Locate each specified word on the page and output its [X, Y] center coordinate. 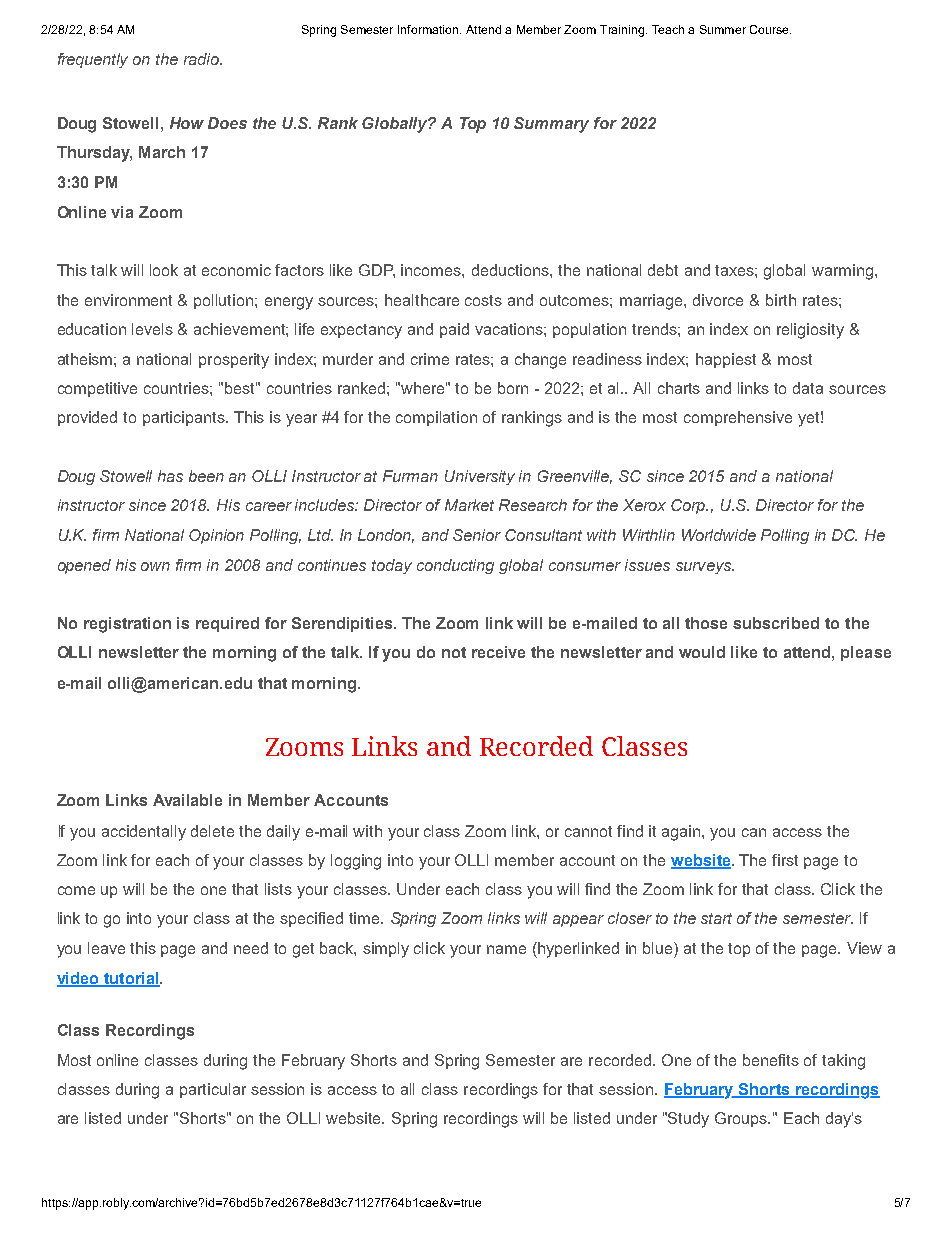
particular [213, 1090]
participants [185, 418]
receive [498, 652]
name [506, 949]
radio [202, 59]
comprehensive [738, 418]
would [702, 652]
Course [770, 29]
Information [429, 29]
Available [187, 800]
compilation [436, 418]
